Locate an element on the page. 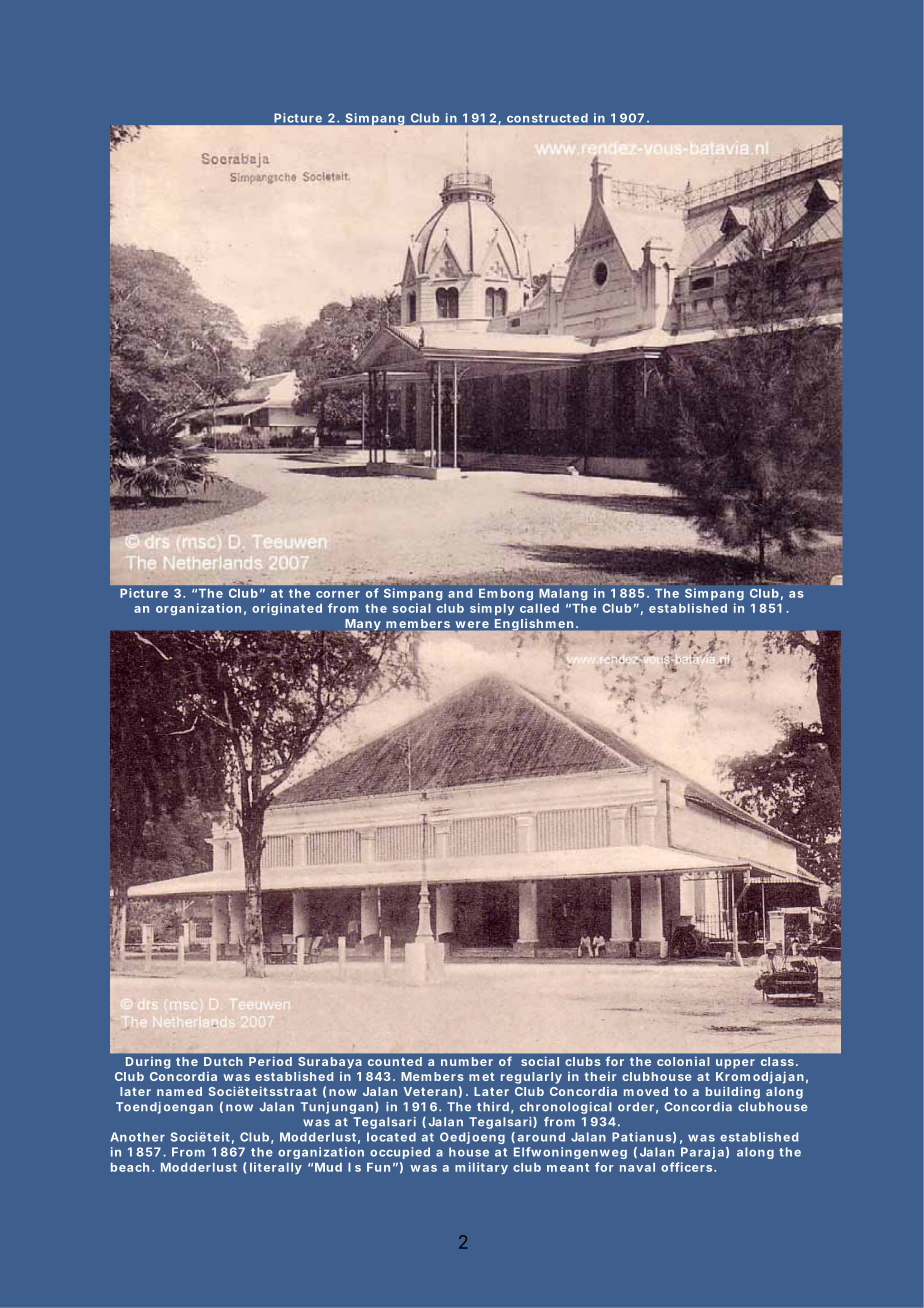 This page has height=1308, width=924. Dutch is located at coordinates (223, 1061).
